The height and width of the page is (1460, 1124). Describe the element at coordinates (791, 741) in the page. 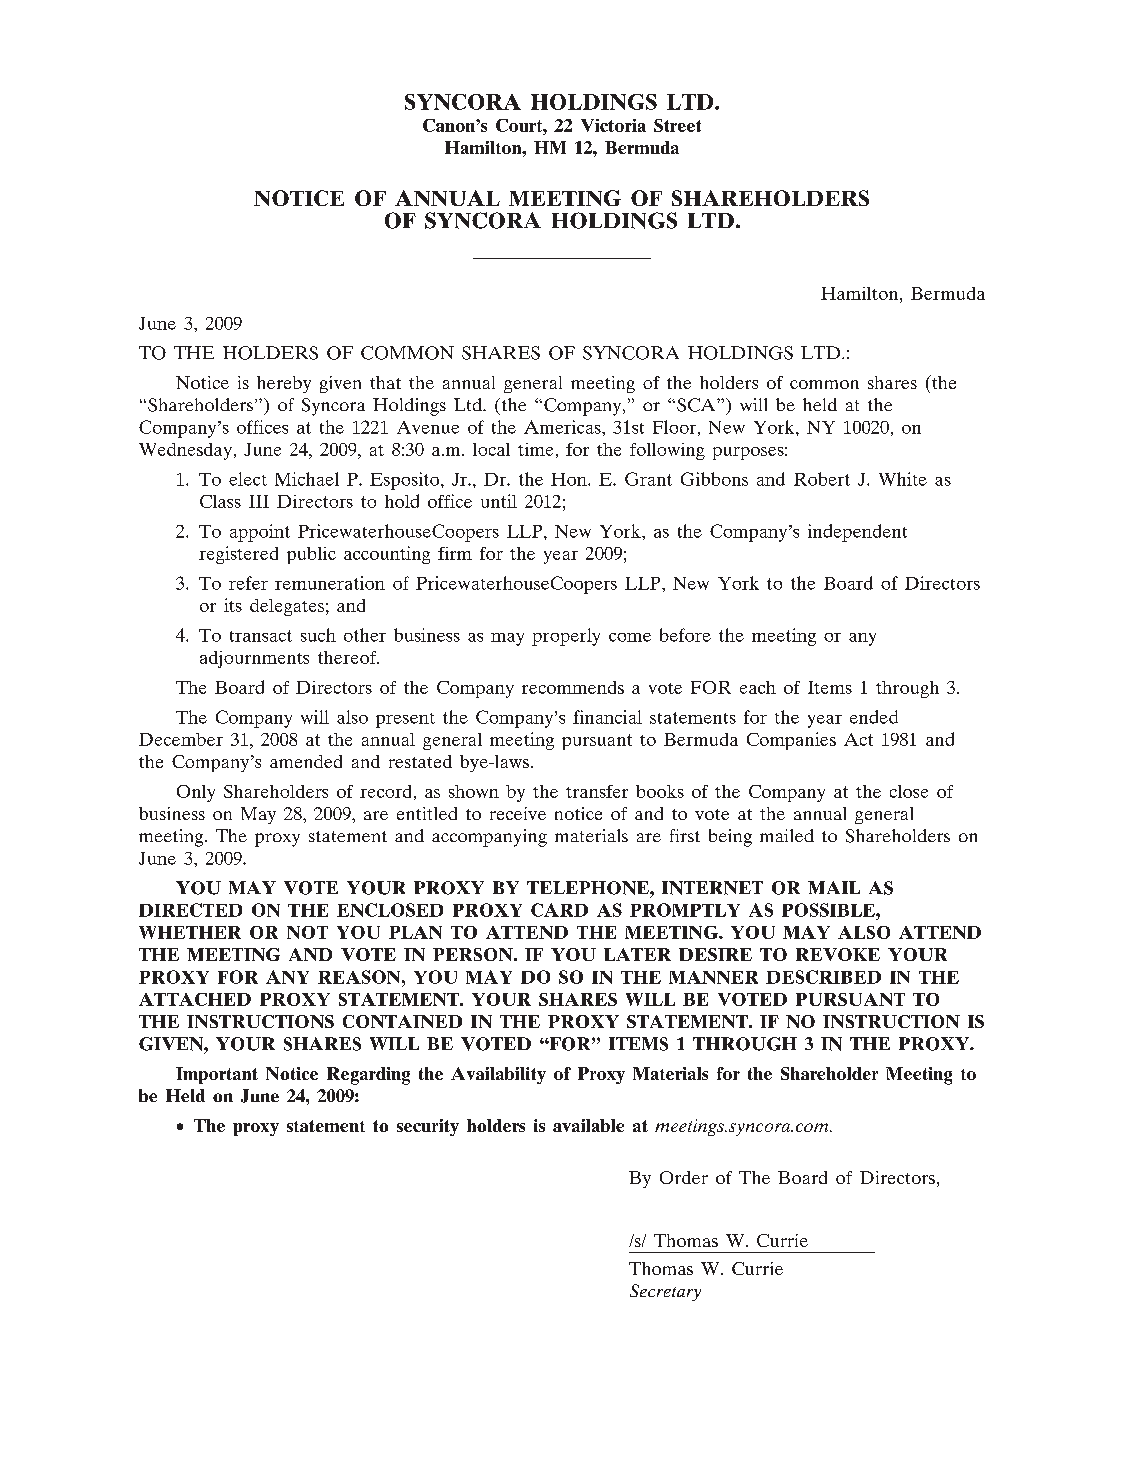

I see `Companies` at that location.
